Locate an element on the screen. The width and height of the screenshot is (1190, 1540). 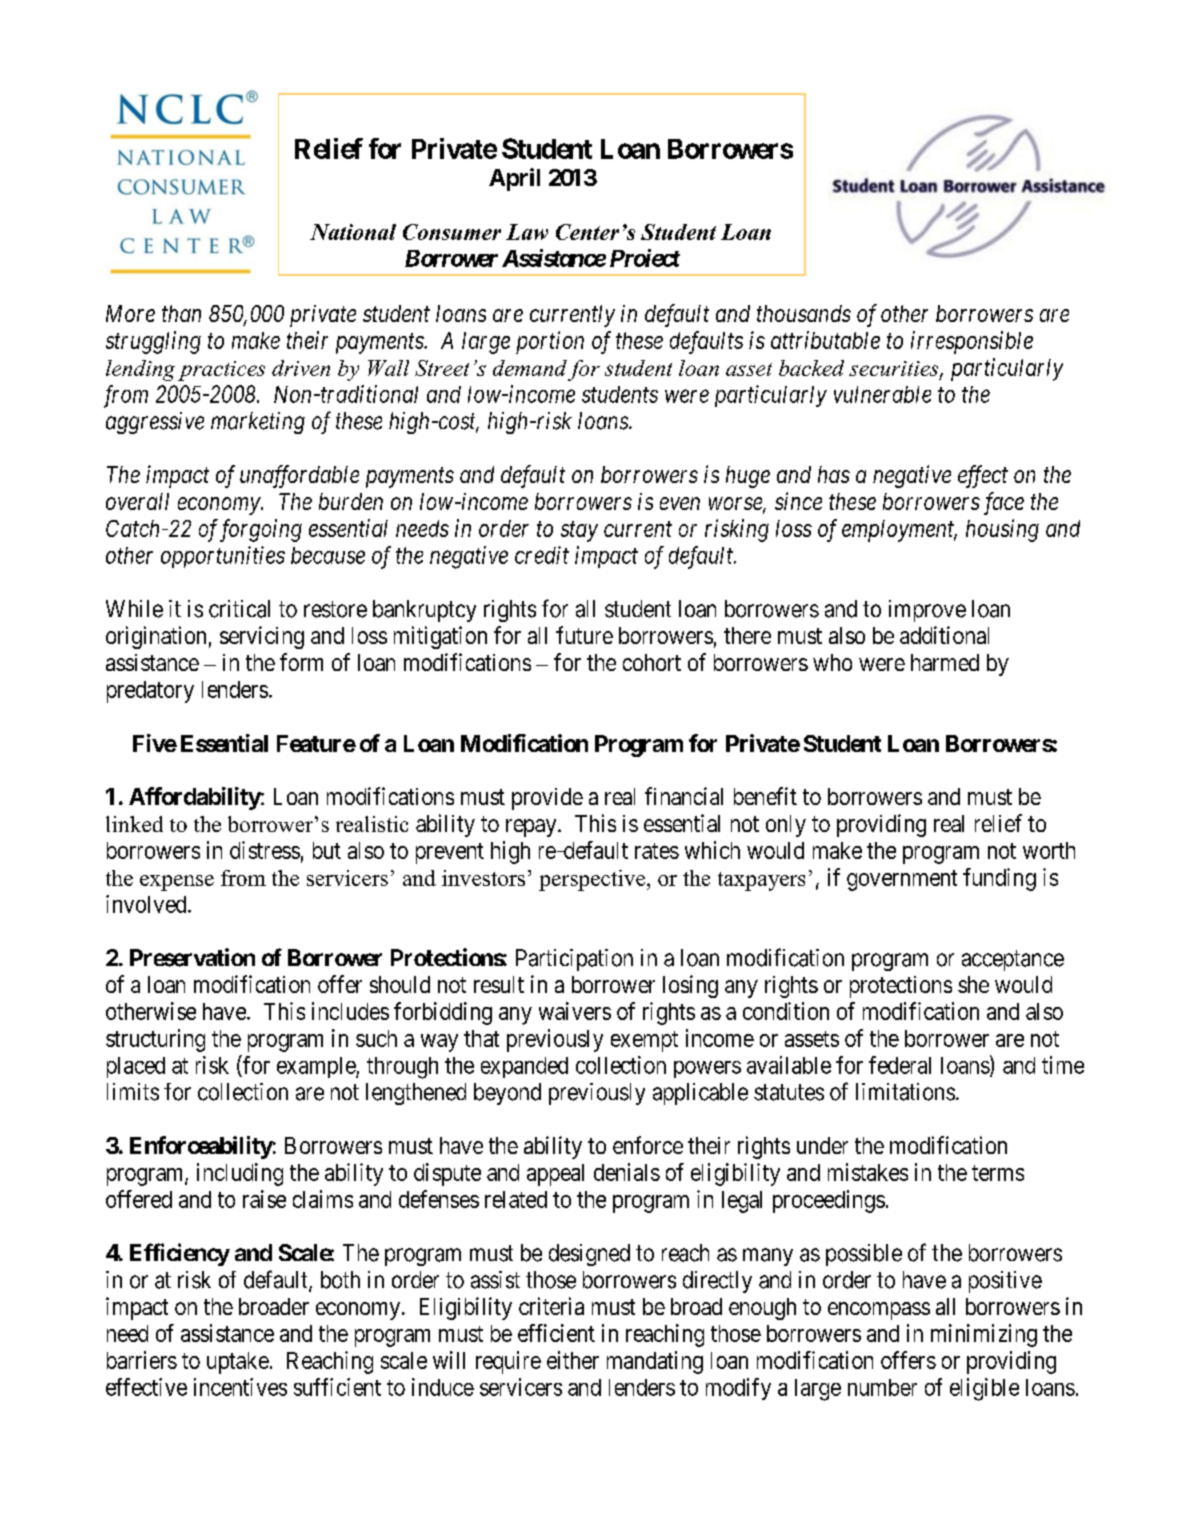
Law is located at coordinates (527, 232).
